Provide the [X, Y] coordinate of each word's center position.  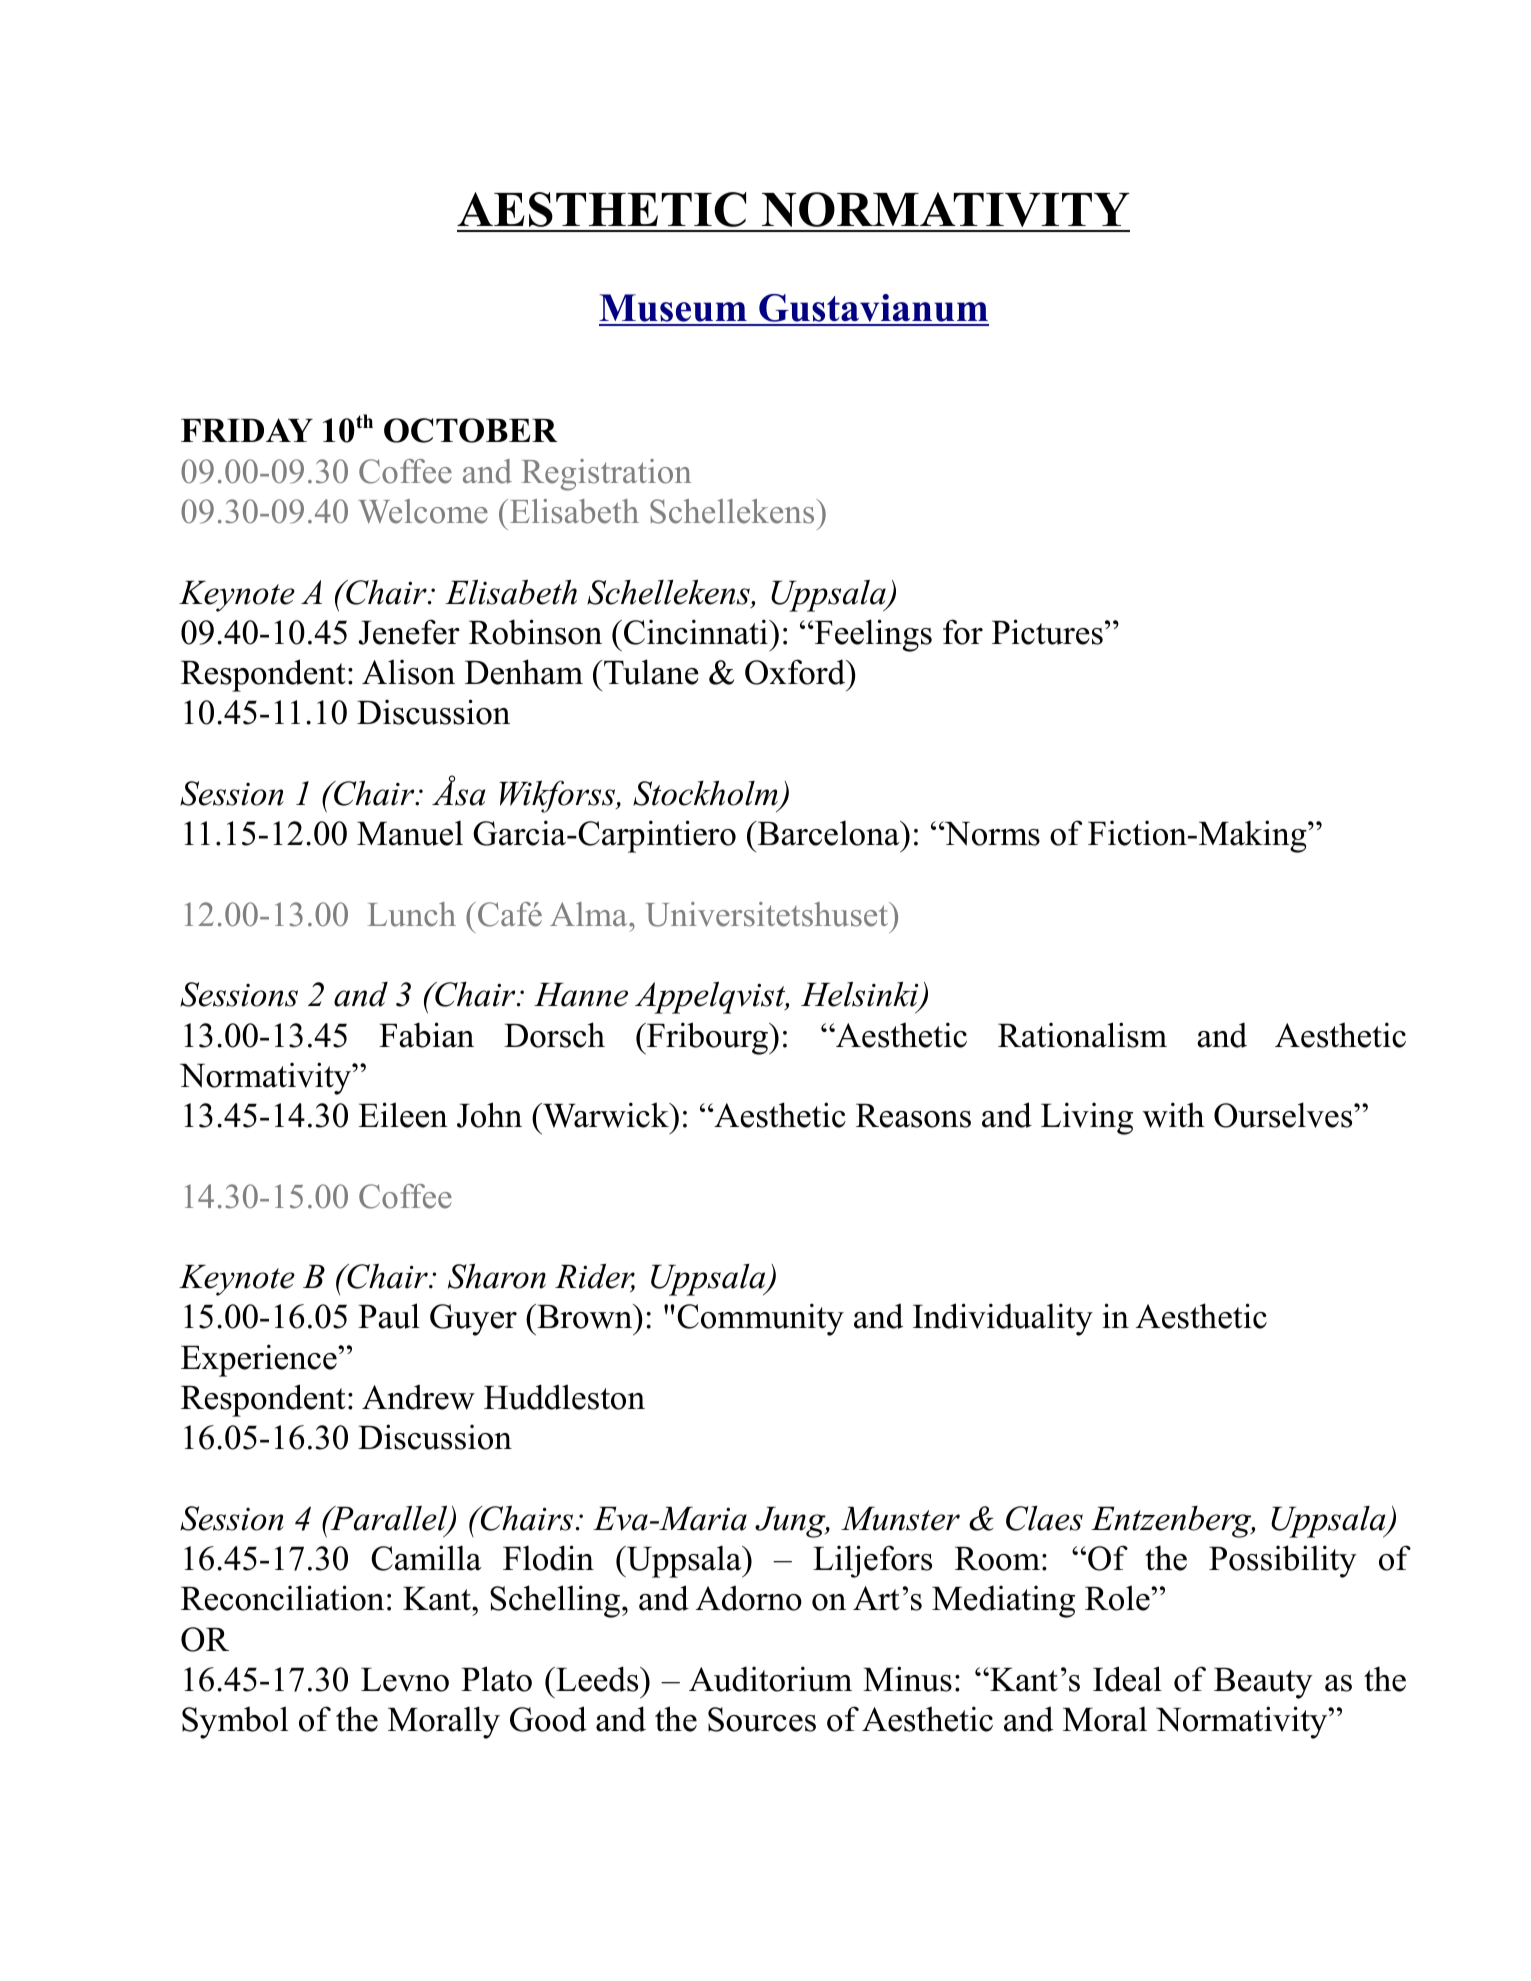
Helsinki [861, 995]
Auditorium [770, 1679]
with [1173, 1115]
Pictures [1047, 632]
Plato [496, 1679]
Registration [606, 475]
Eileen [403, 1115]
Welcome [423, 511]
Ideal [1127, 1679]
